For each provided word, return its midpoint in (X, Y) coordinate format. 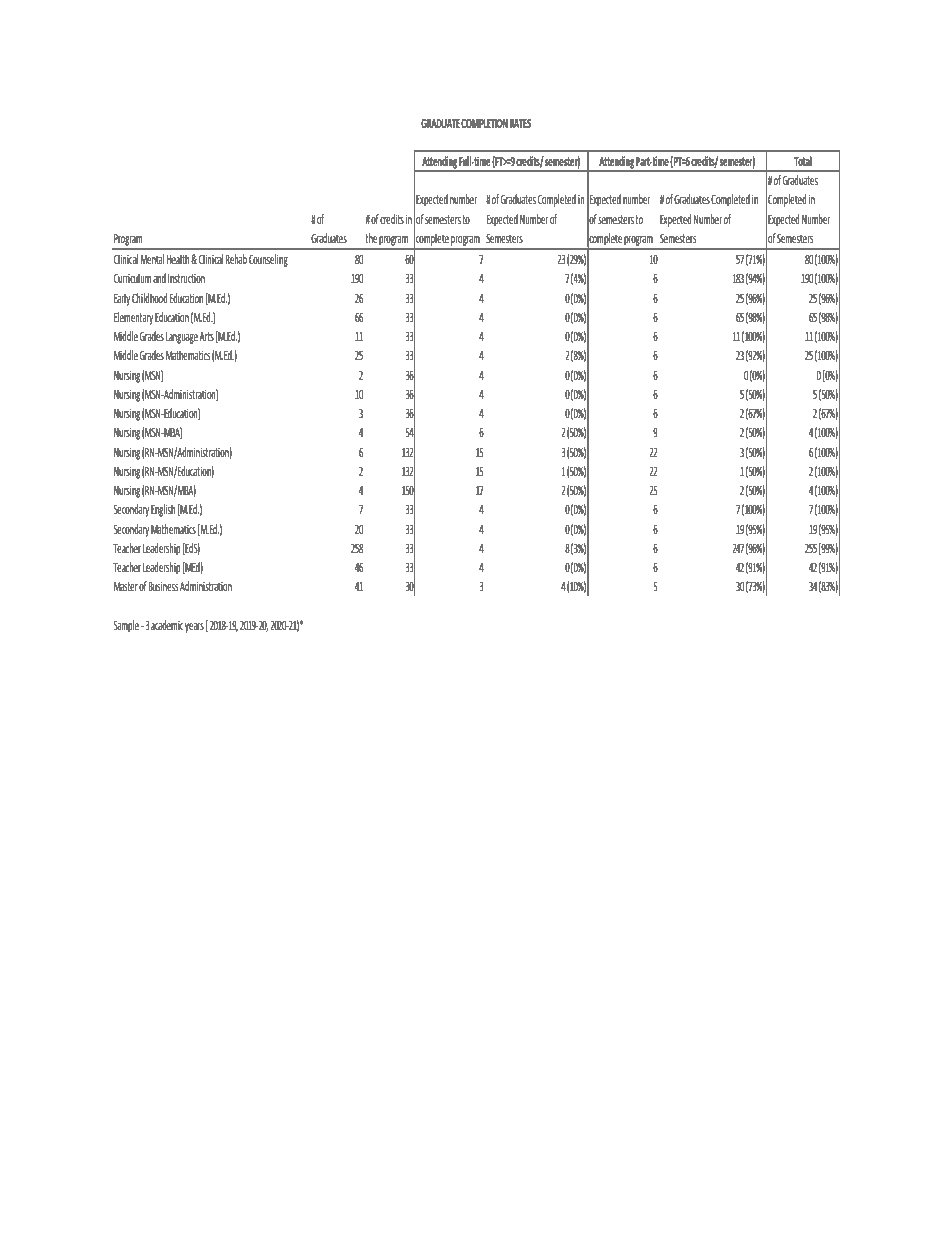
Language (182, 338)
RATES (520, 123)
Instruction (186, 278)
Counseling (268, 260)
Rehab (236, 259)
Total (803, 161)
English (163, 510)
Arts (206, 336)
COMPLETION (484, 123)
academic (167, 625)
